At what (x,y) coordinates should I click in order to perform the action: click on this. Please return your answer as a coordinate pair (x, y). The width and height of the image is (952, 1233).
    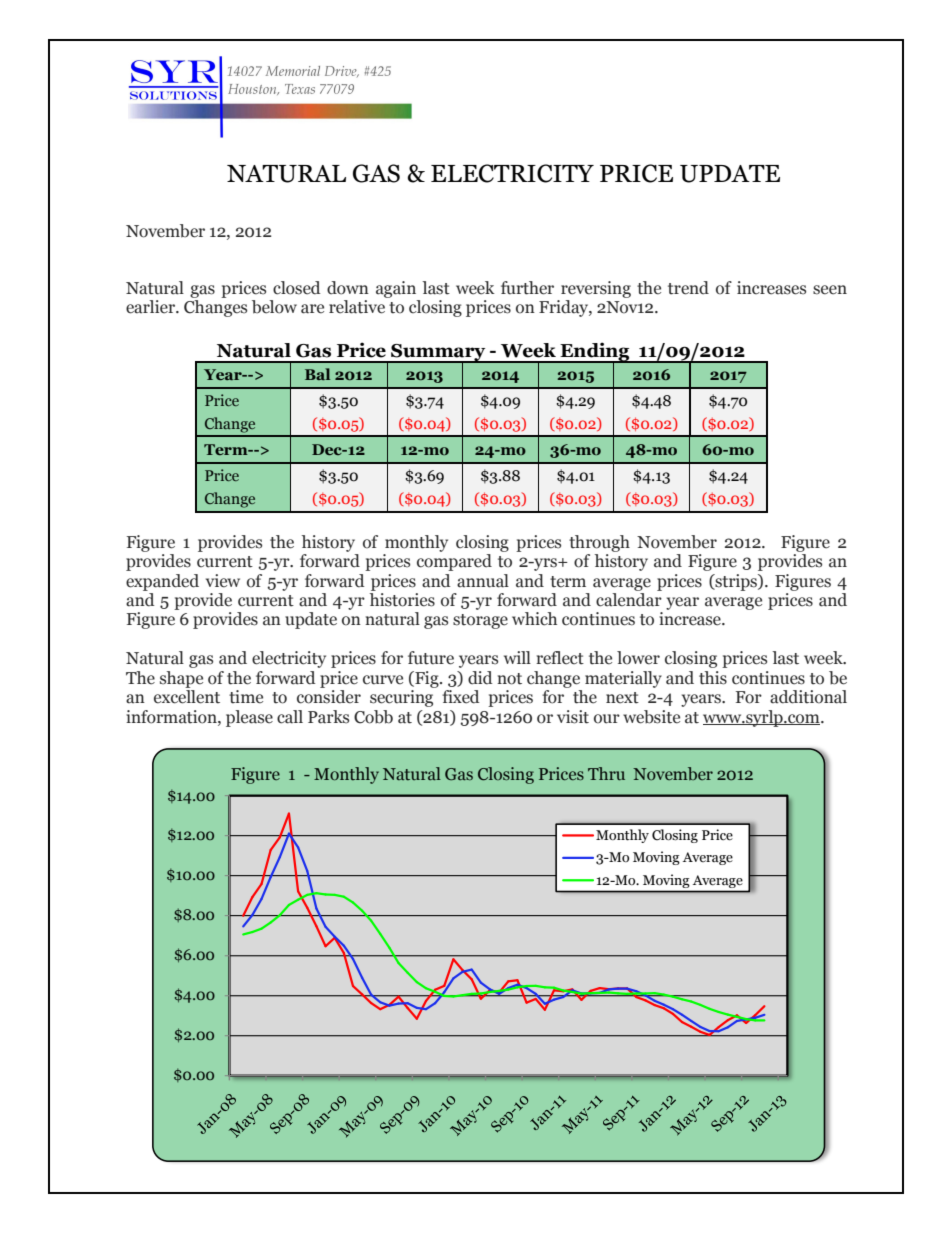
    Looking at the image, I should click on (713, 678).
